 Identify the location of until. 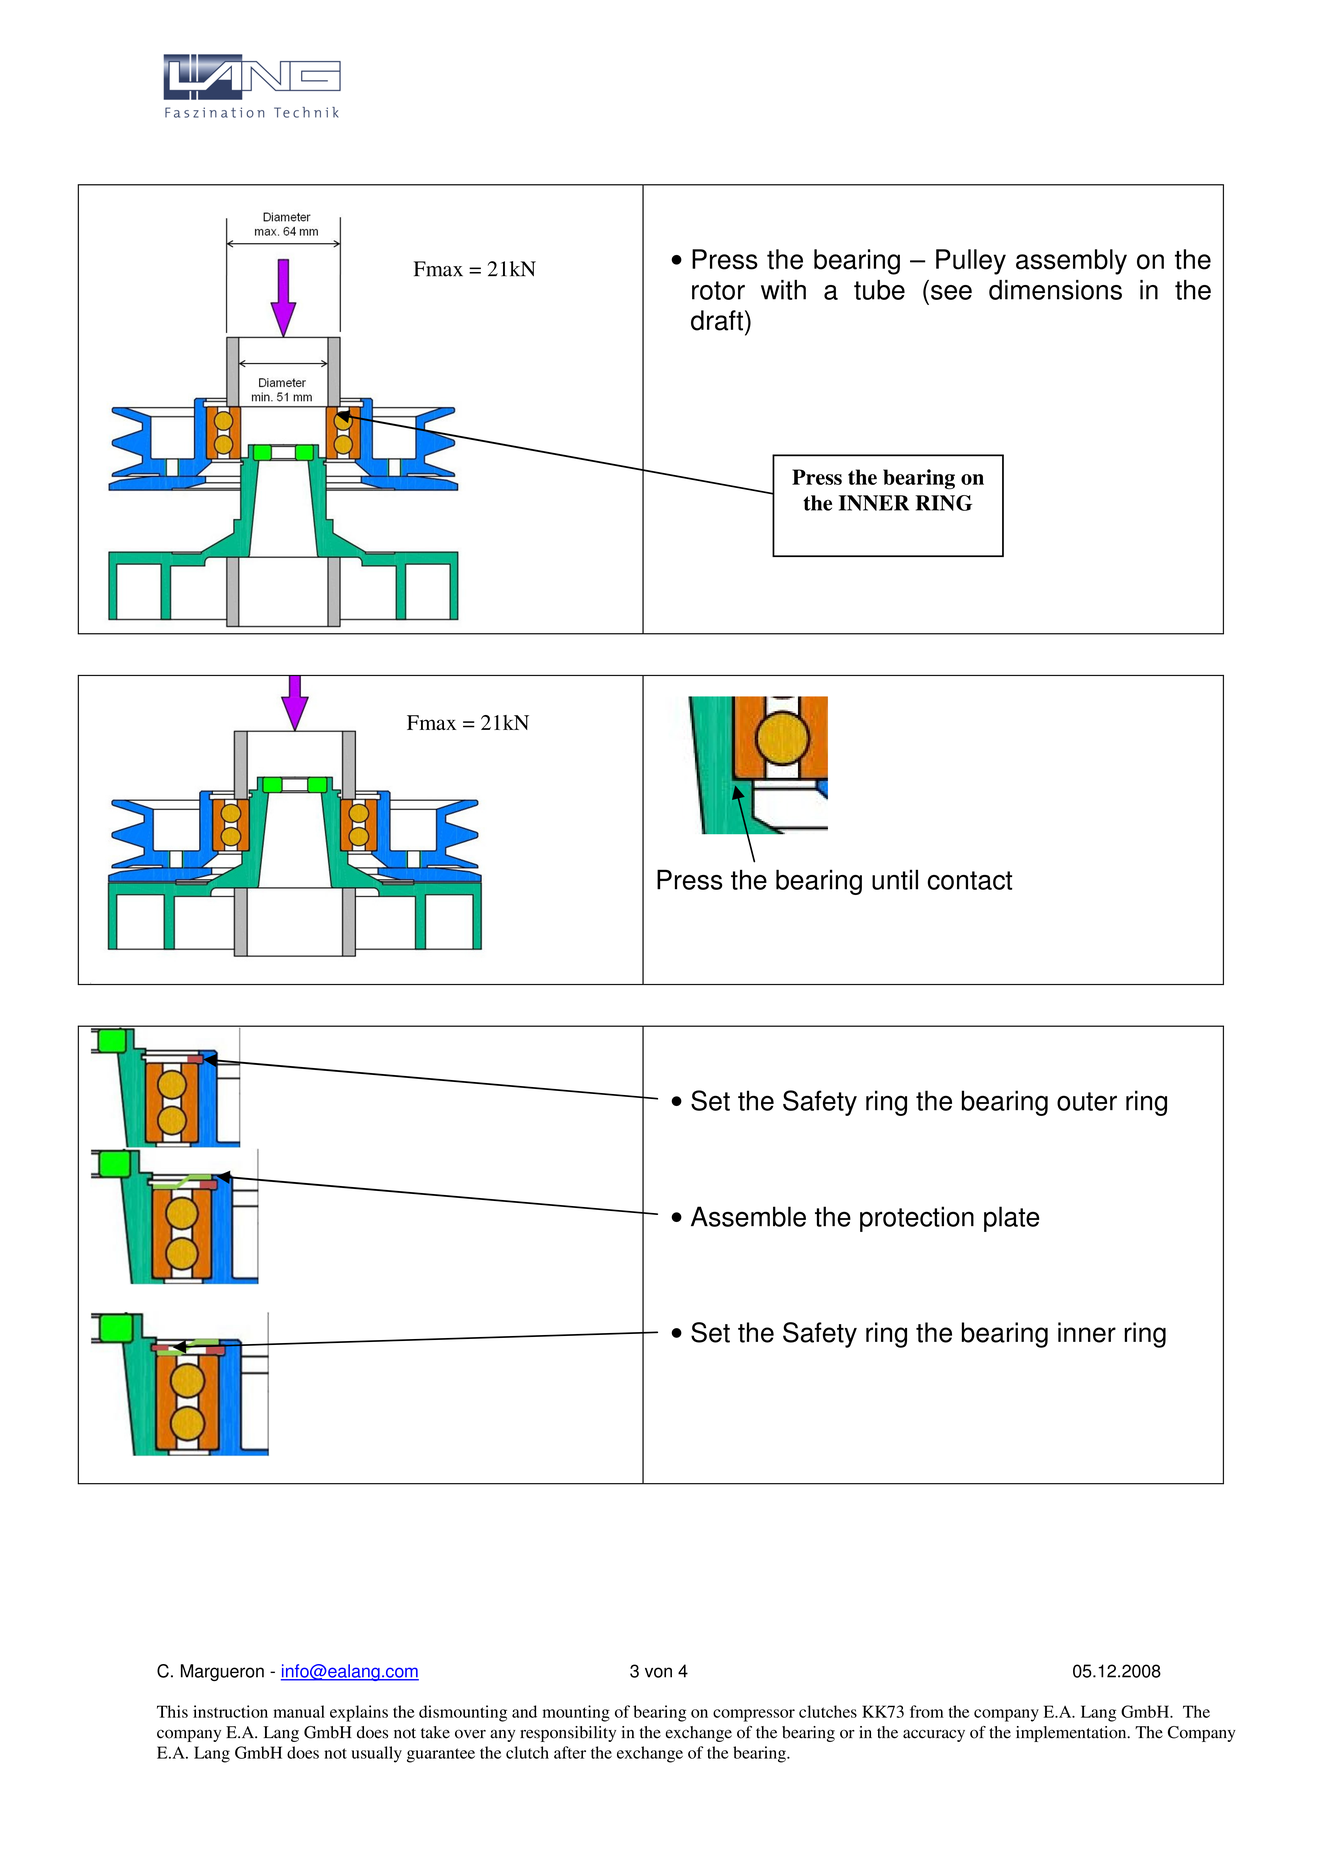
(895, 879).
